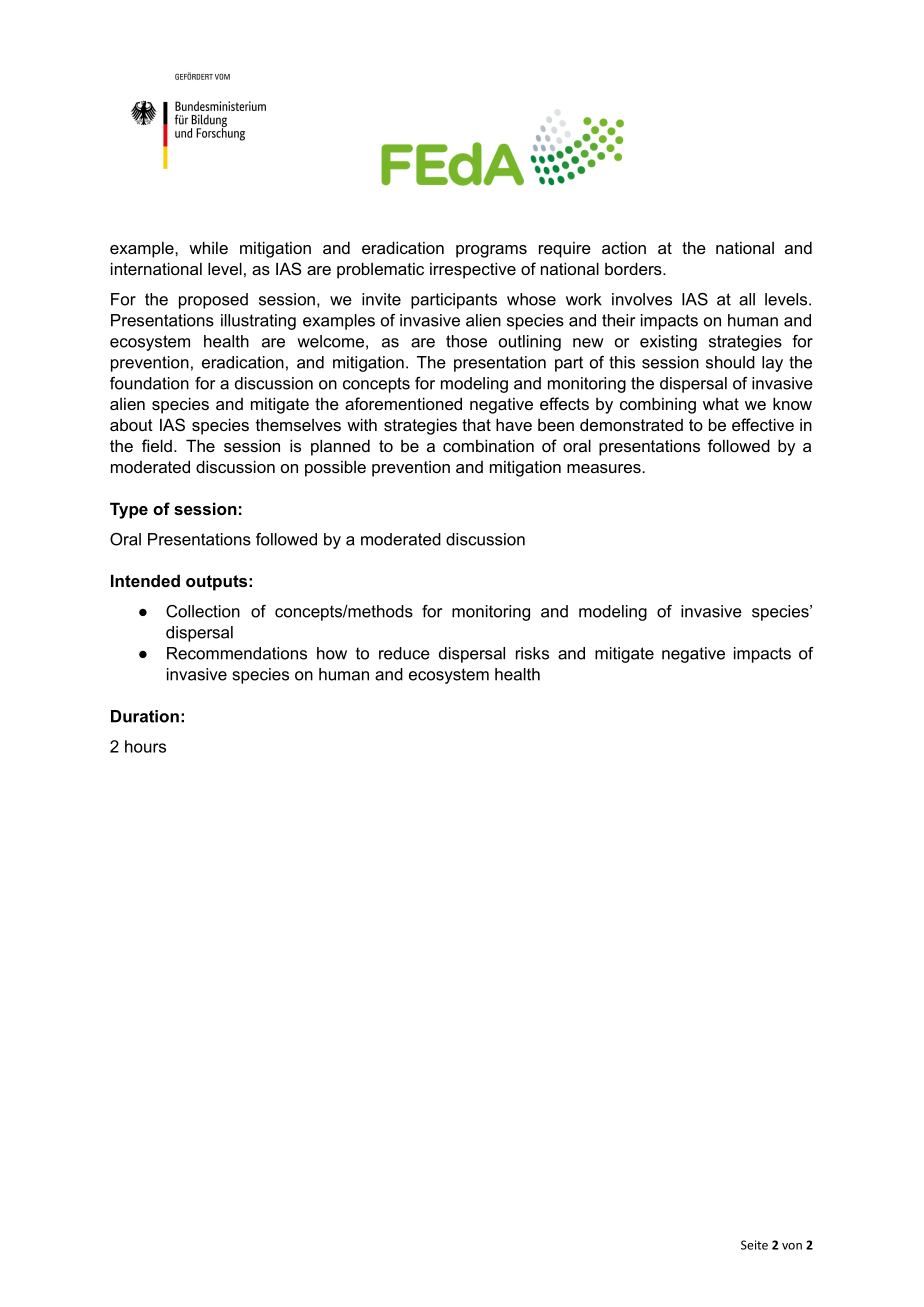 Image resolution: width=924 pixels, height=1307 pixels. I want to click on von, so click(792, 1246).
